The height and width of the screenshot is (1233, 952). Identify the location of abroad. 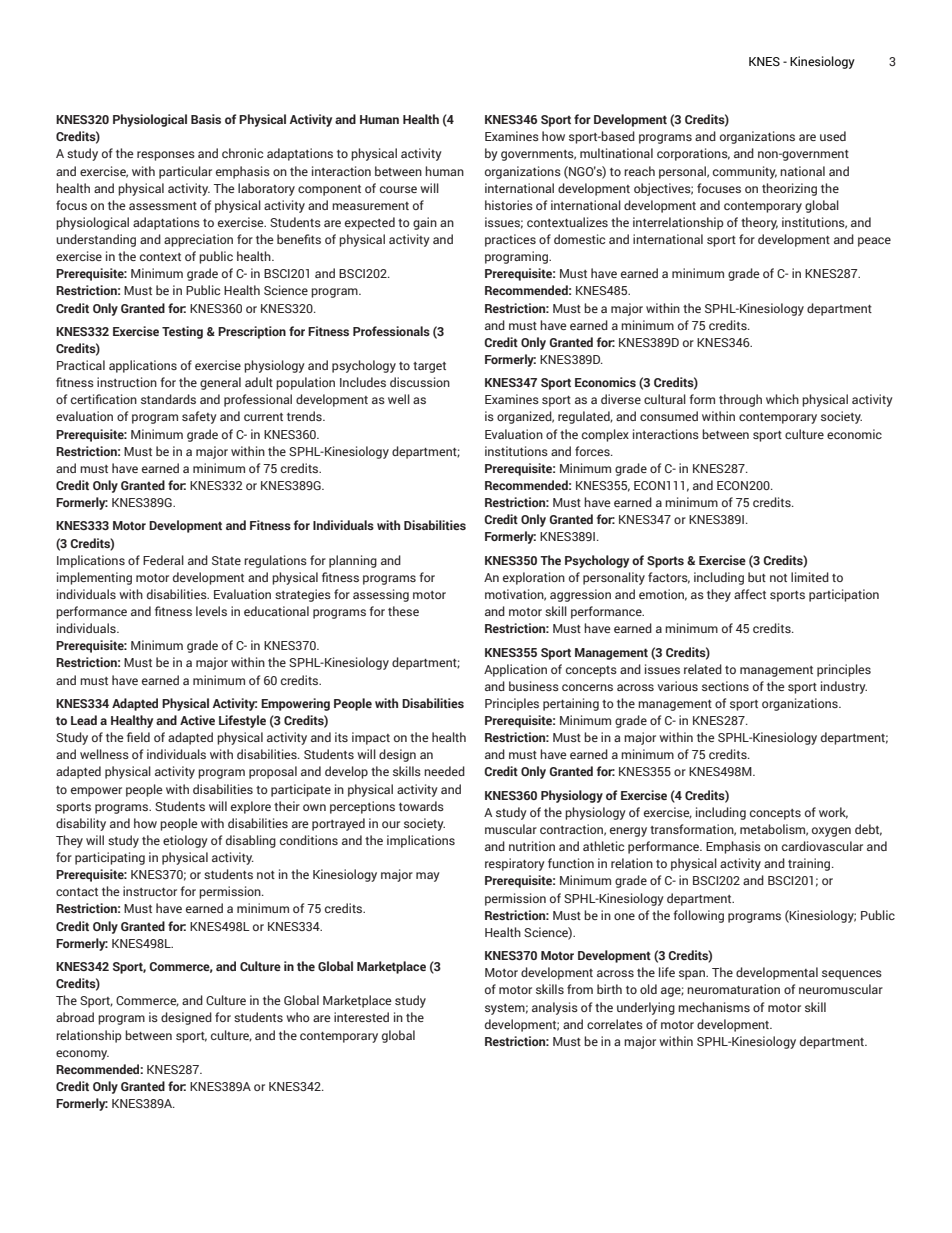
(75, 1017).
